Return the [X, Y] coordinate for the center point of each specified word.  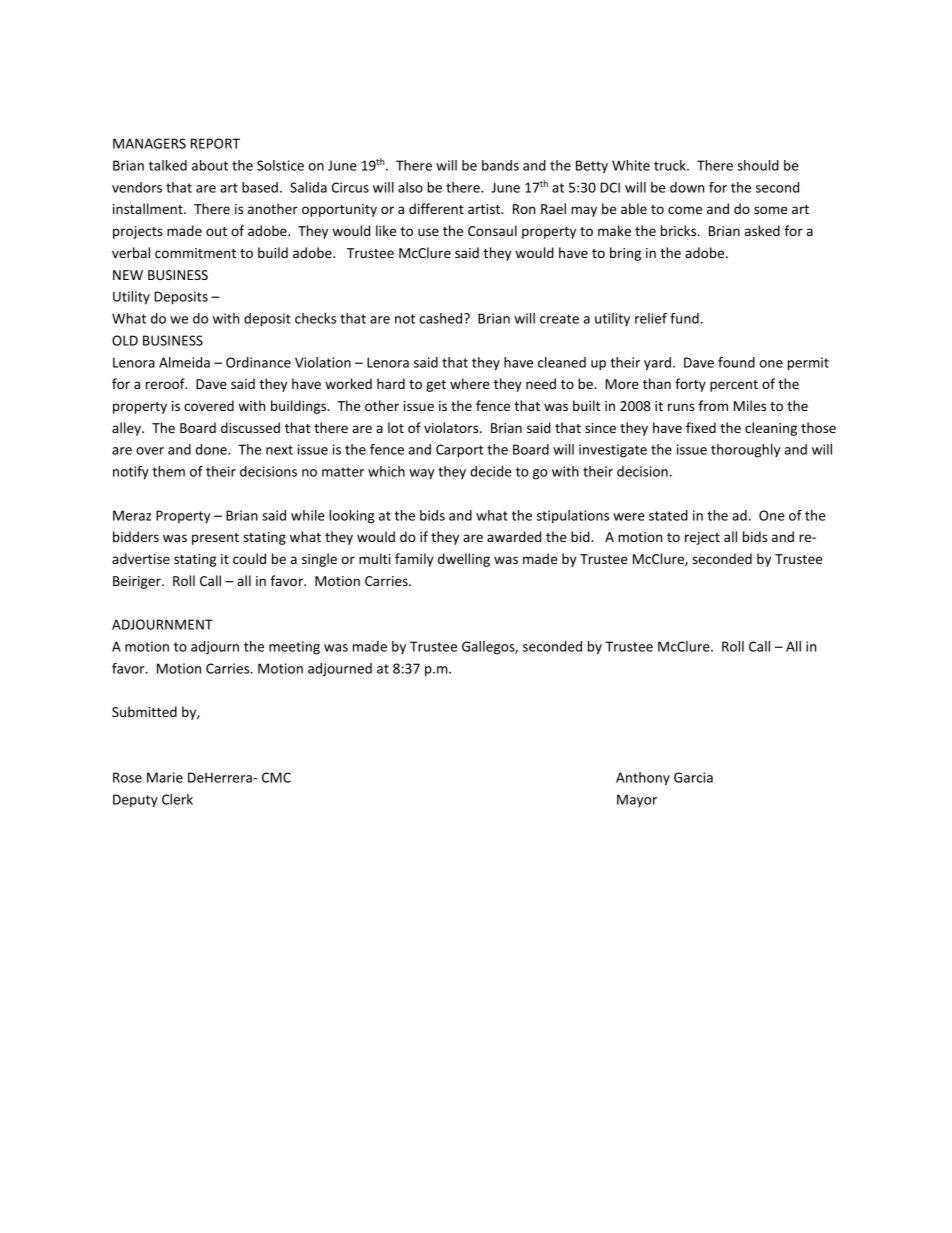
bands [500, 165]
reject [702, 538]
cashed [442, 318]
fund [684, 318]
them [168, 471]
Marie [165, 777]
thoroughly [745, 451]
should [758, 165]
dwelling [464, 560]
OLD [125, 340]
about [210, 165]
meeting [294, 648]
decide [491, 471]
